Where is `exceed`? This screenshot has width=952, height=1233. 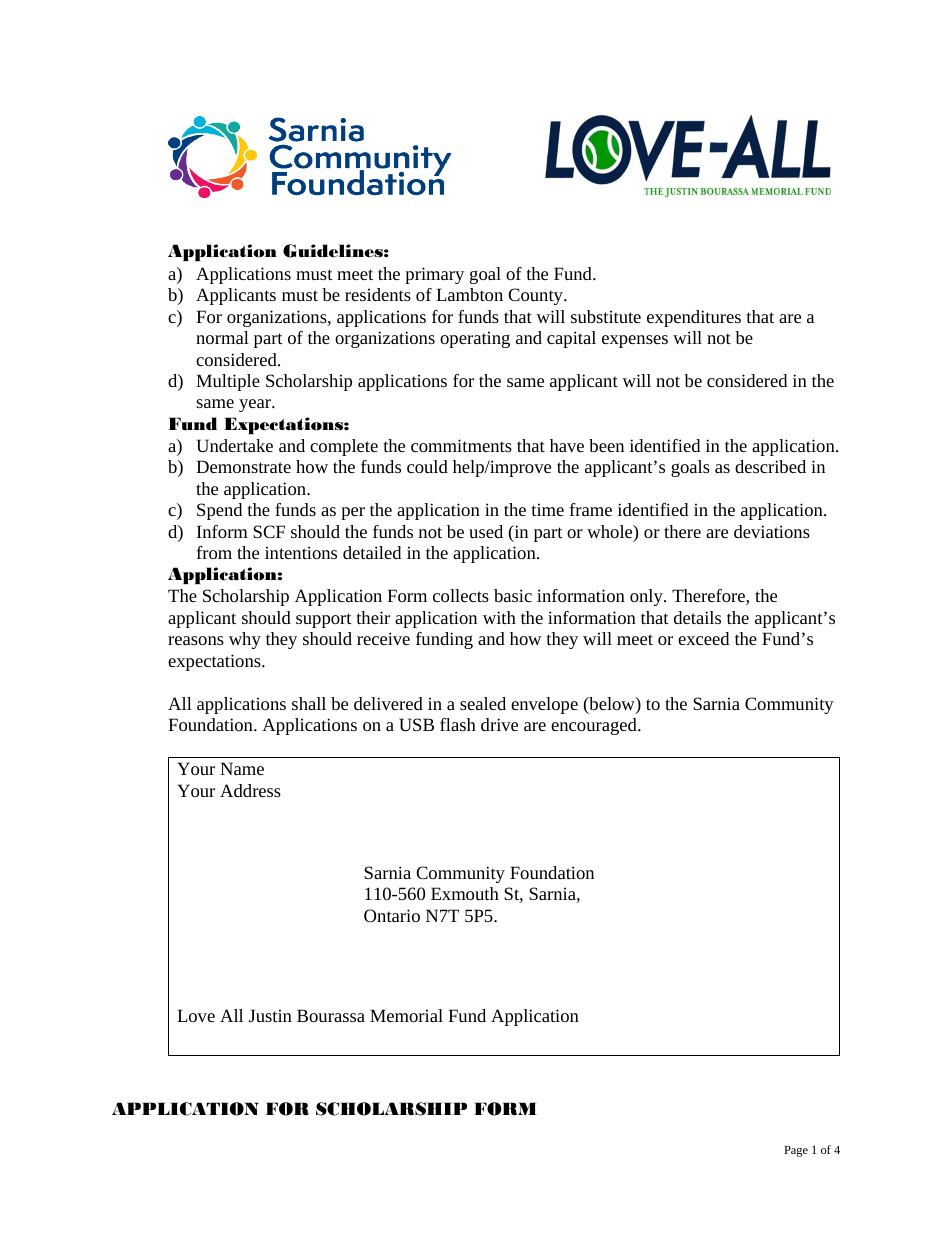
exceed is located at coordinates (703, 638).
